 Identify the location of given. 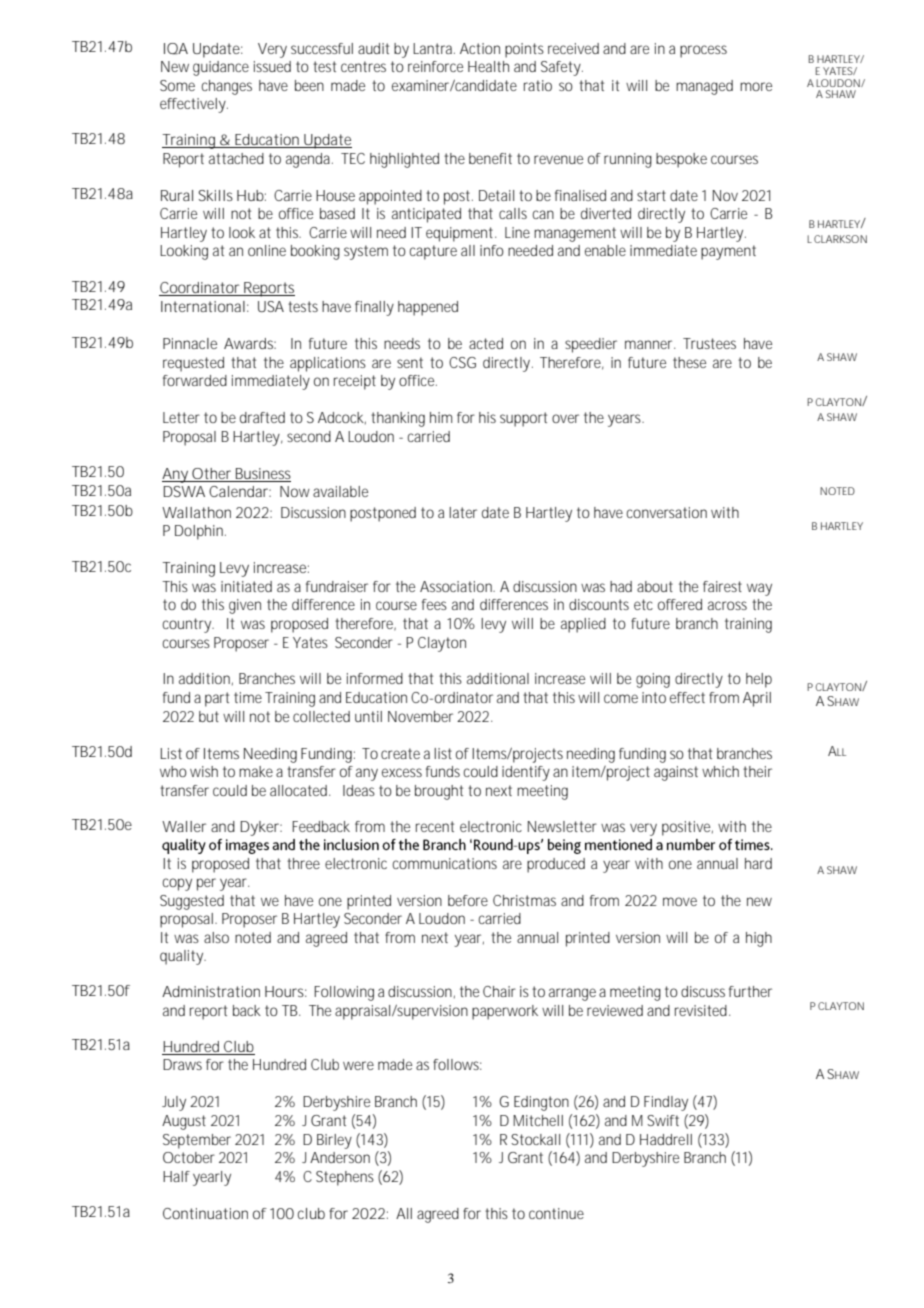
(245, 606).
